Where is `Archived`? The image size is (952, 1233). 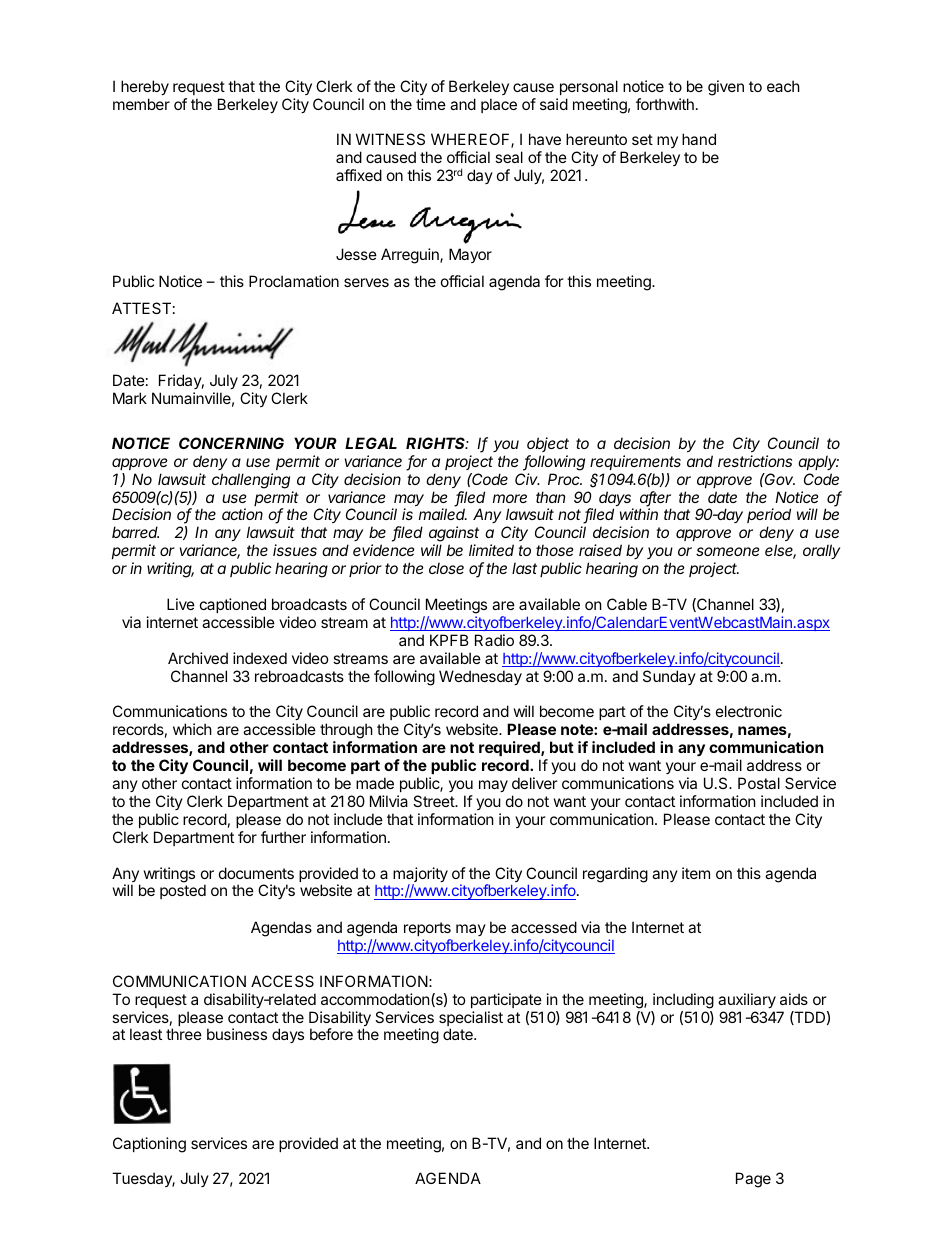
Archived is located at coordinates (198, 658).
